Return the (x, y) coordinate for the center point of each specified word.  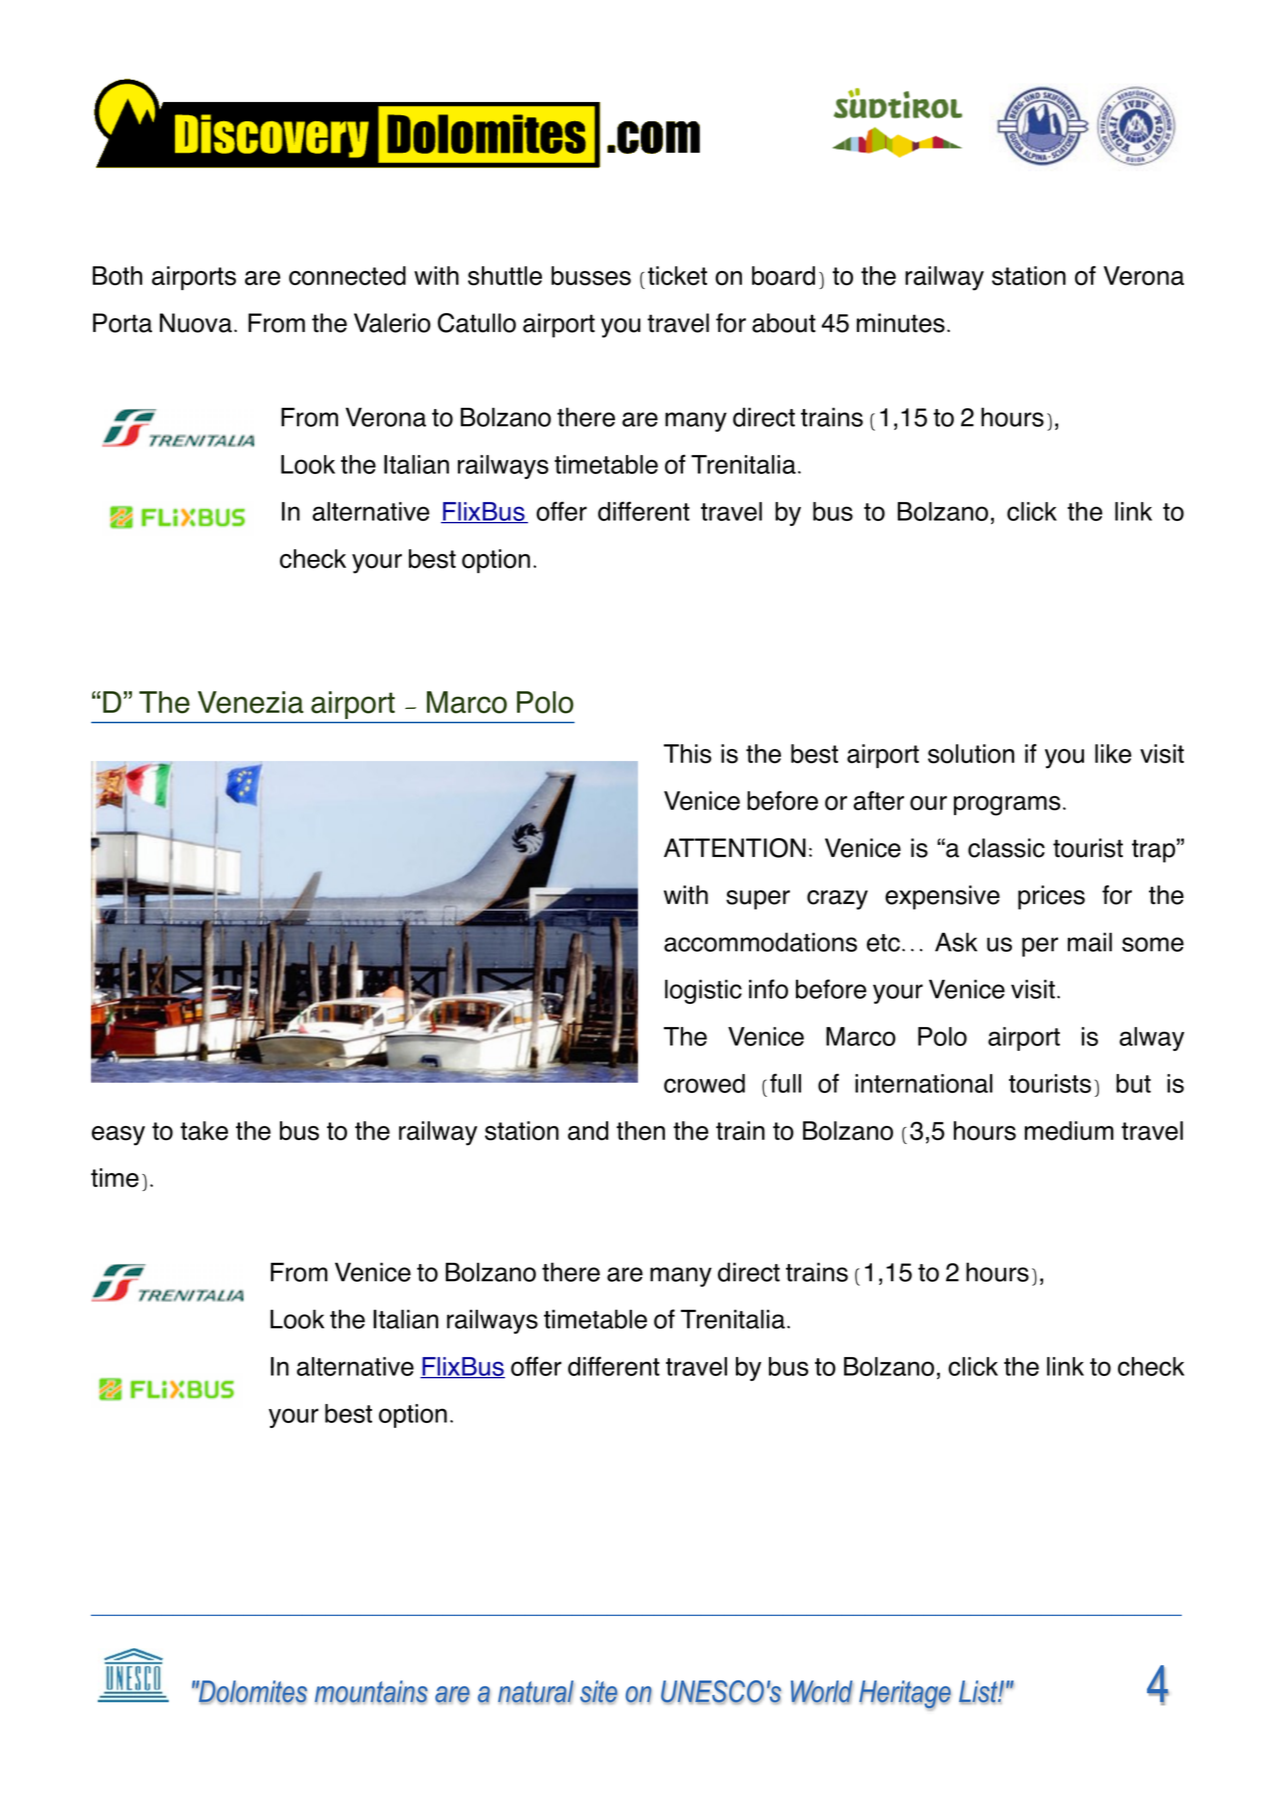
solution (971, 754)
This (687, 754)
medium (1069, 1131)
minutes (901, 323)
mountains (371, 1692)
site (599, 1692)
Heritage (905, 1695)
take (204, 1131)
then (640, 1131)
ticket (677, 276)
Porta (122, 323)
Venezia (251, 702)
